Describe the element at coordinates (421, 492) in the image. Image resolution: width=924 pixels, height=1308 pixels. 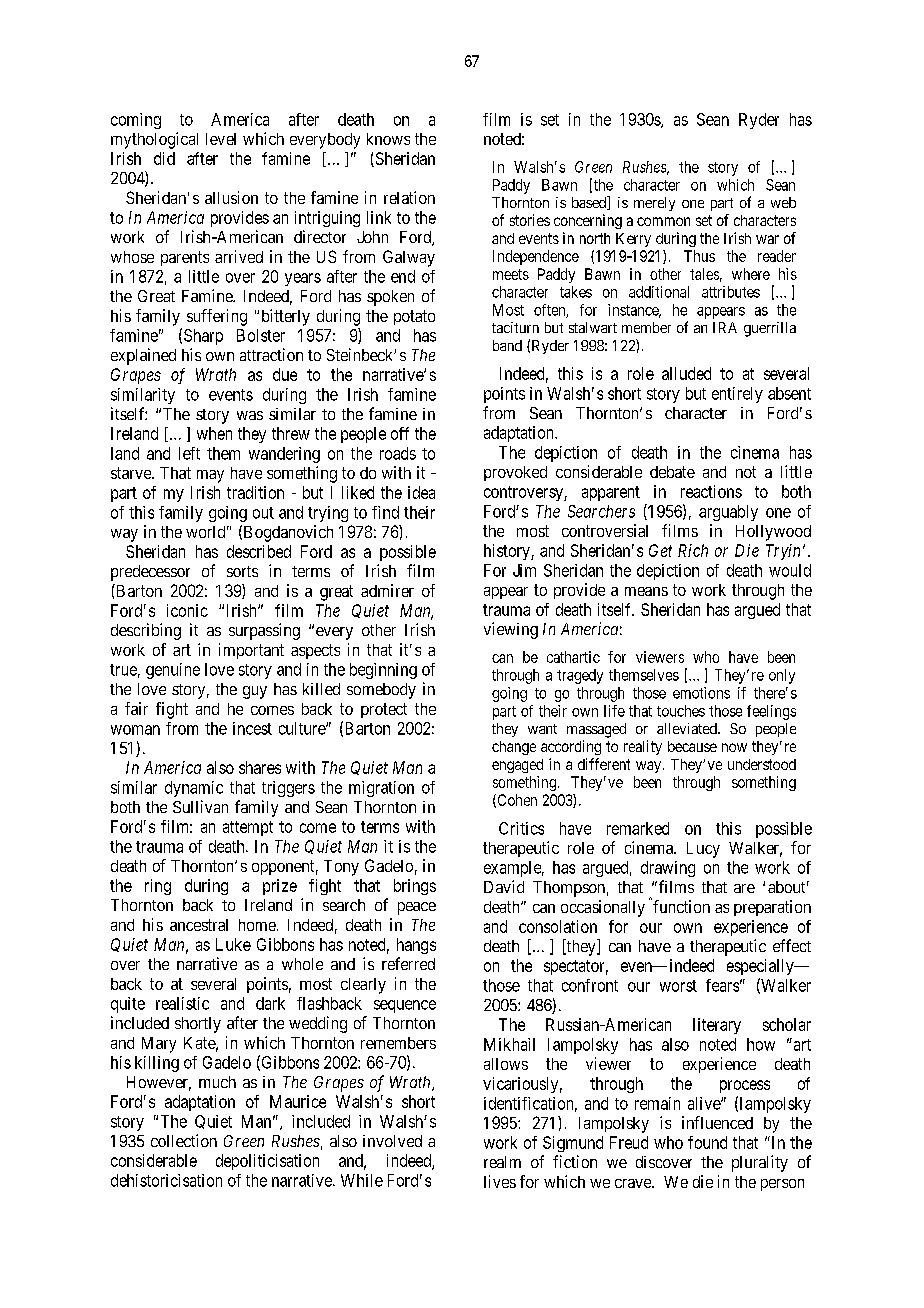
I see `idea` at that location.
